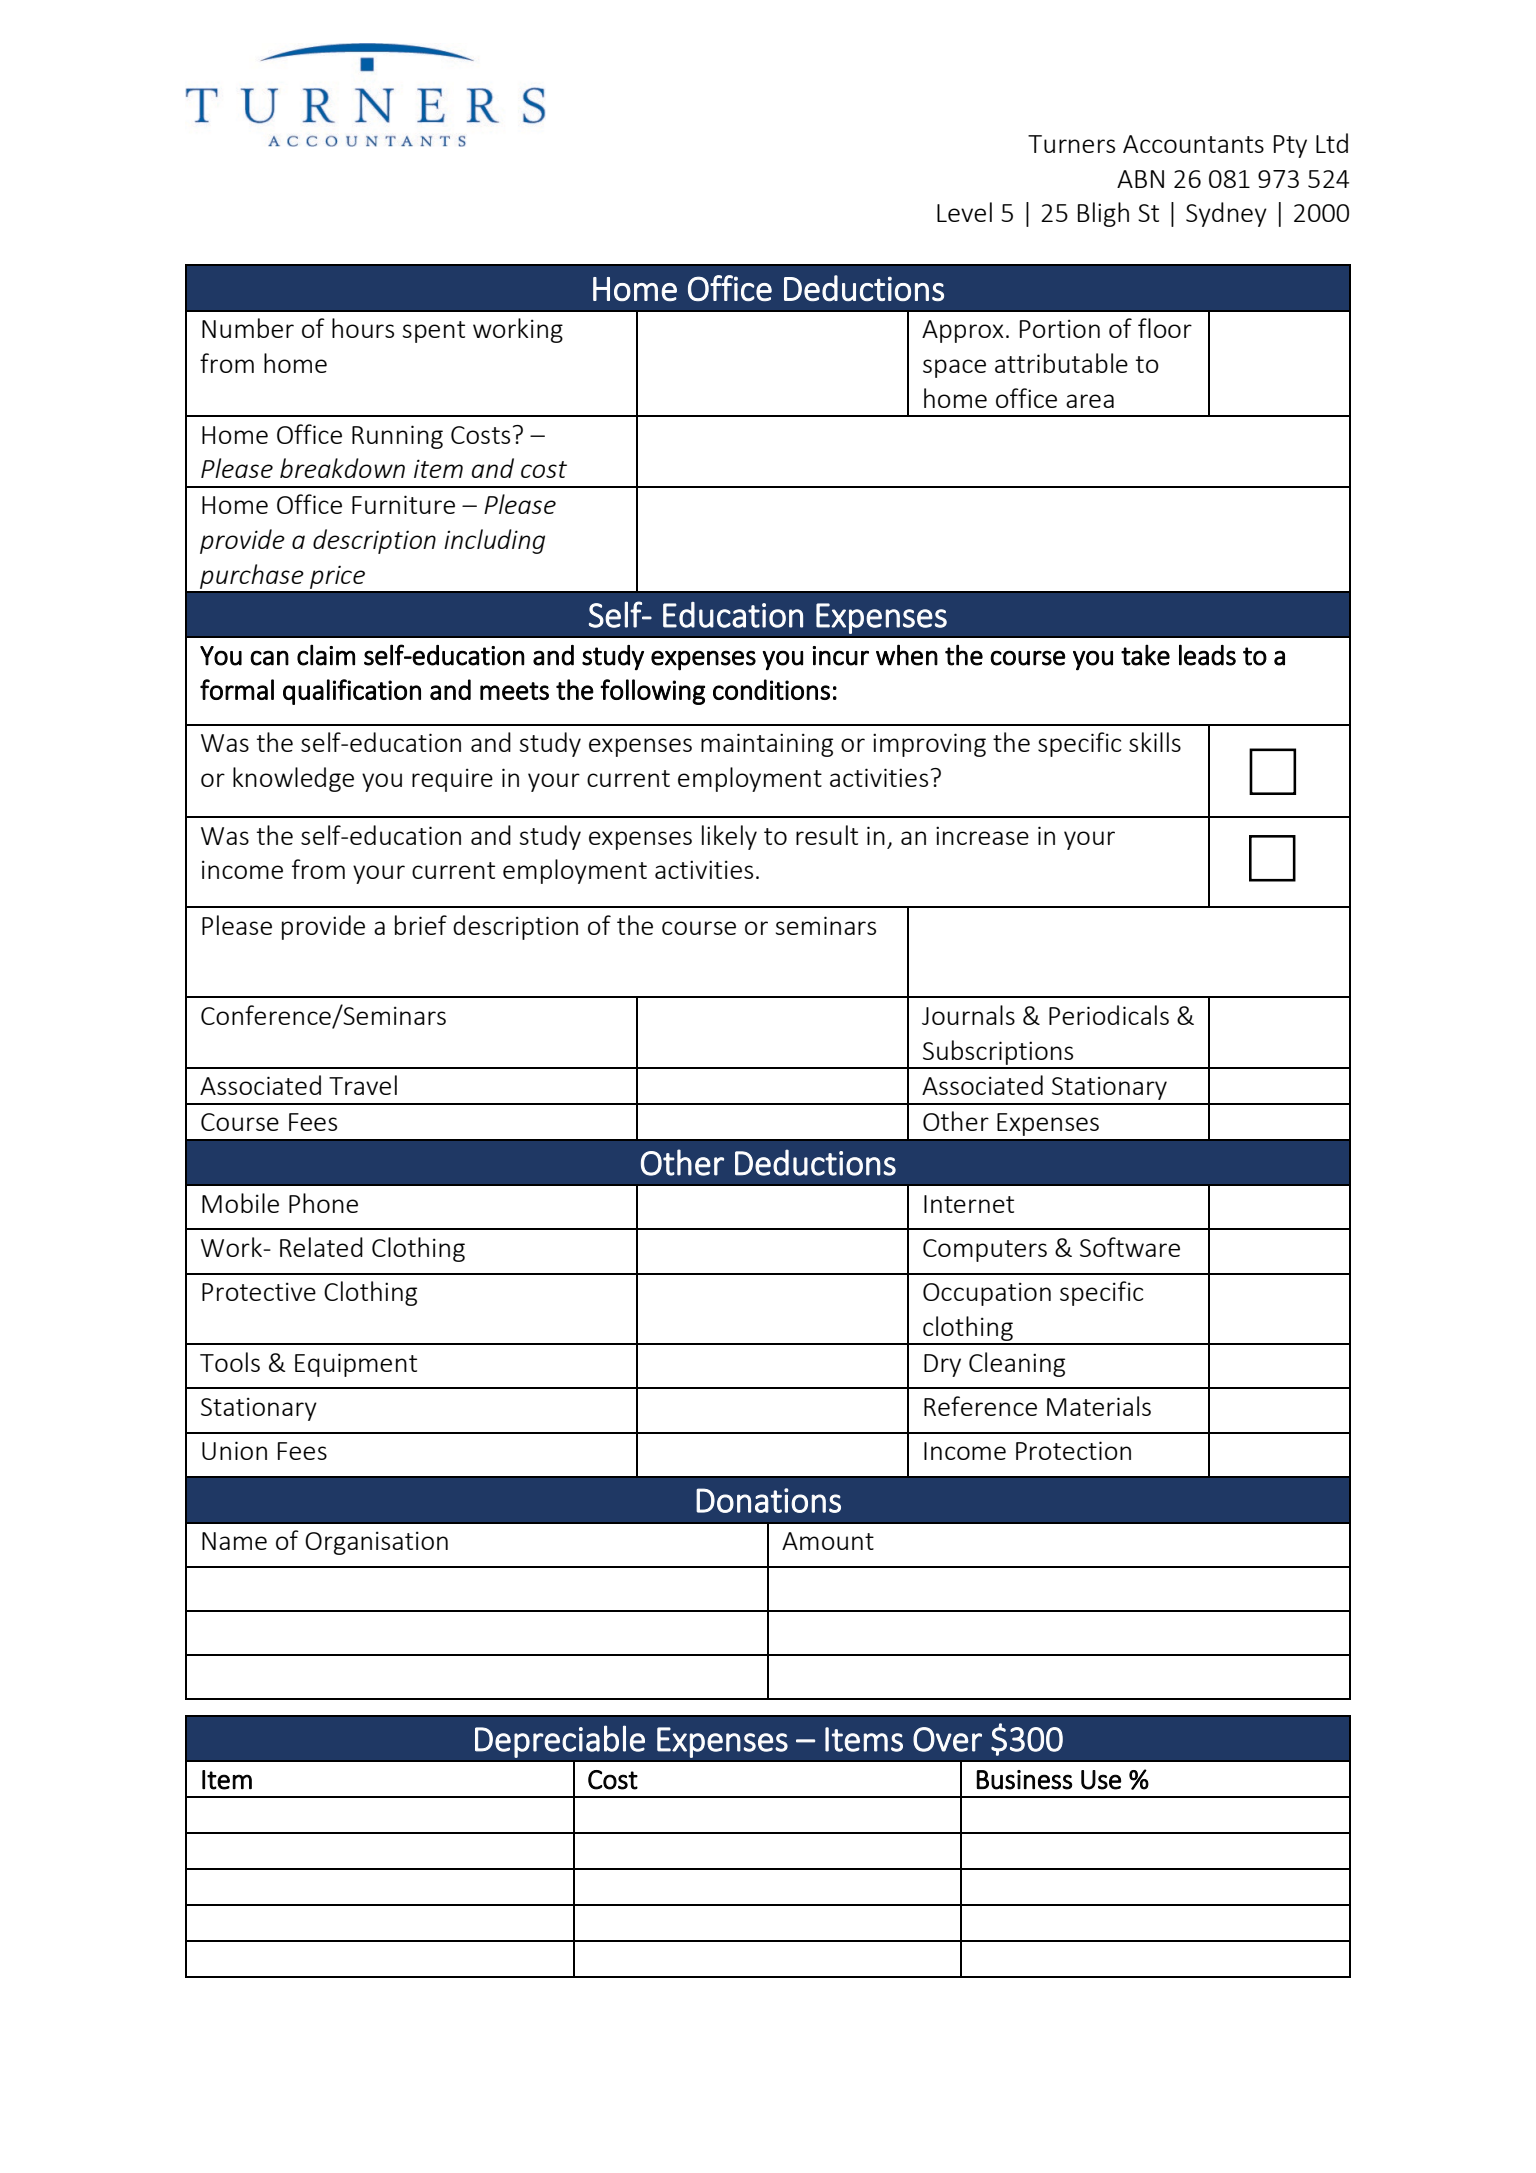 This screenshot has width=1536, height=2173. Describe the element at coordinates (363, 1085) in the screenshot. I see `Travel` at that location.
